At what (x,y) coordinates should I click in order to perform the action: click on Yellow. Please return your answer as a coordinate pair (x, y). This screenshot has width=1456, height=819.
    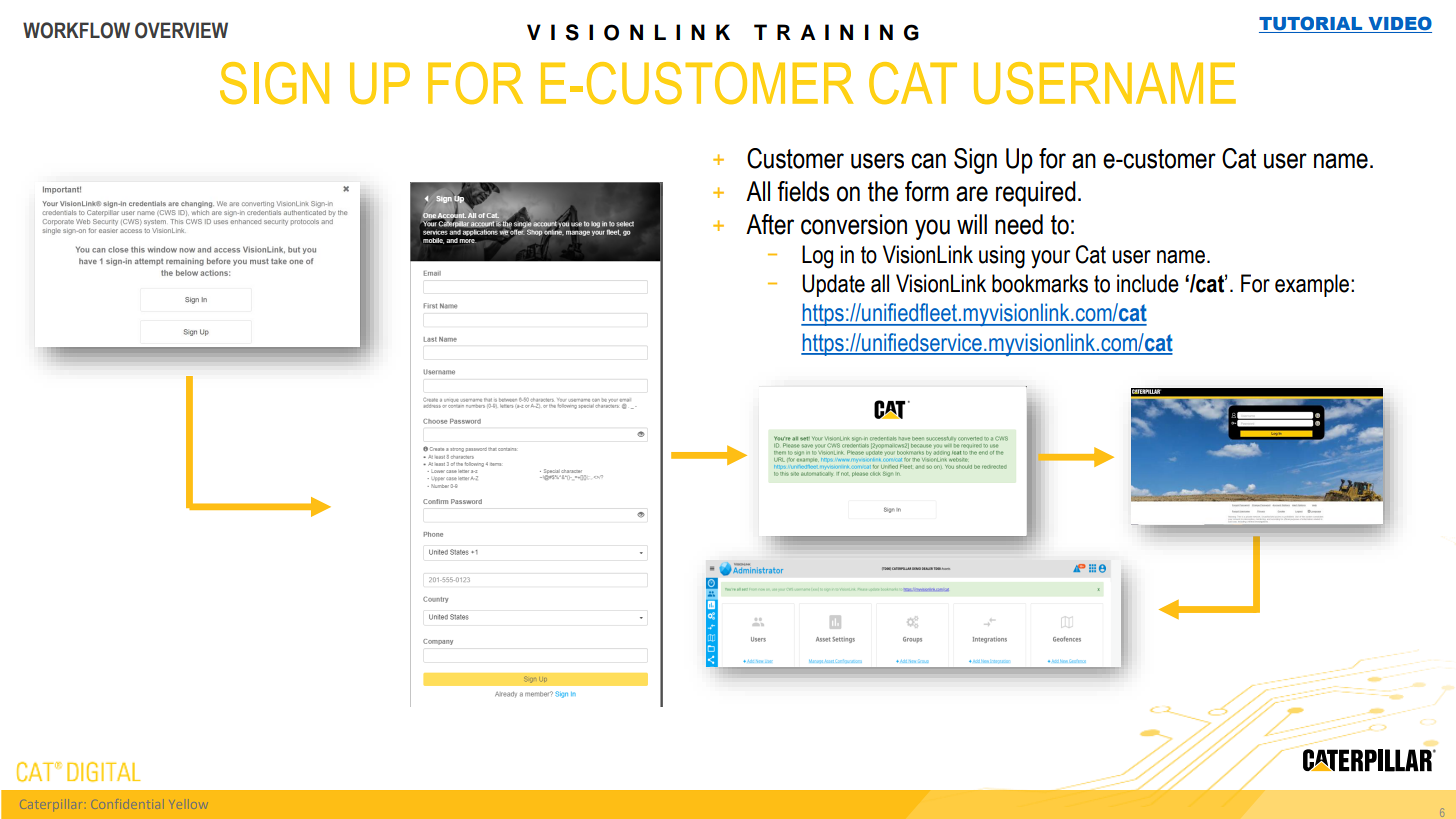
    Looking at the image, I should click on (190, 804).
